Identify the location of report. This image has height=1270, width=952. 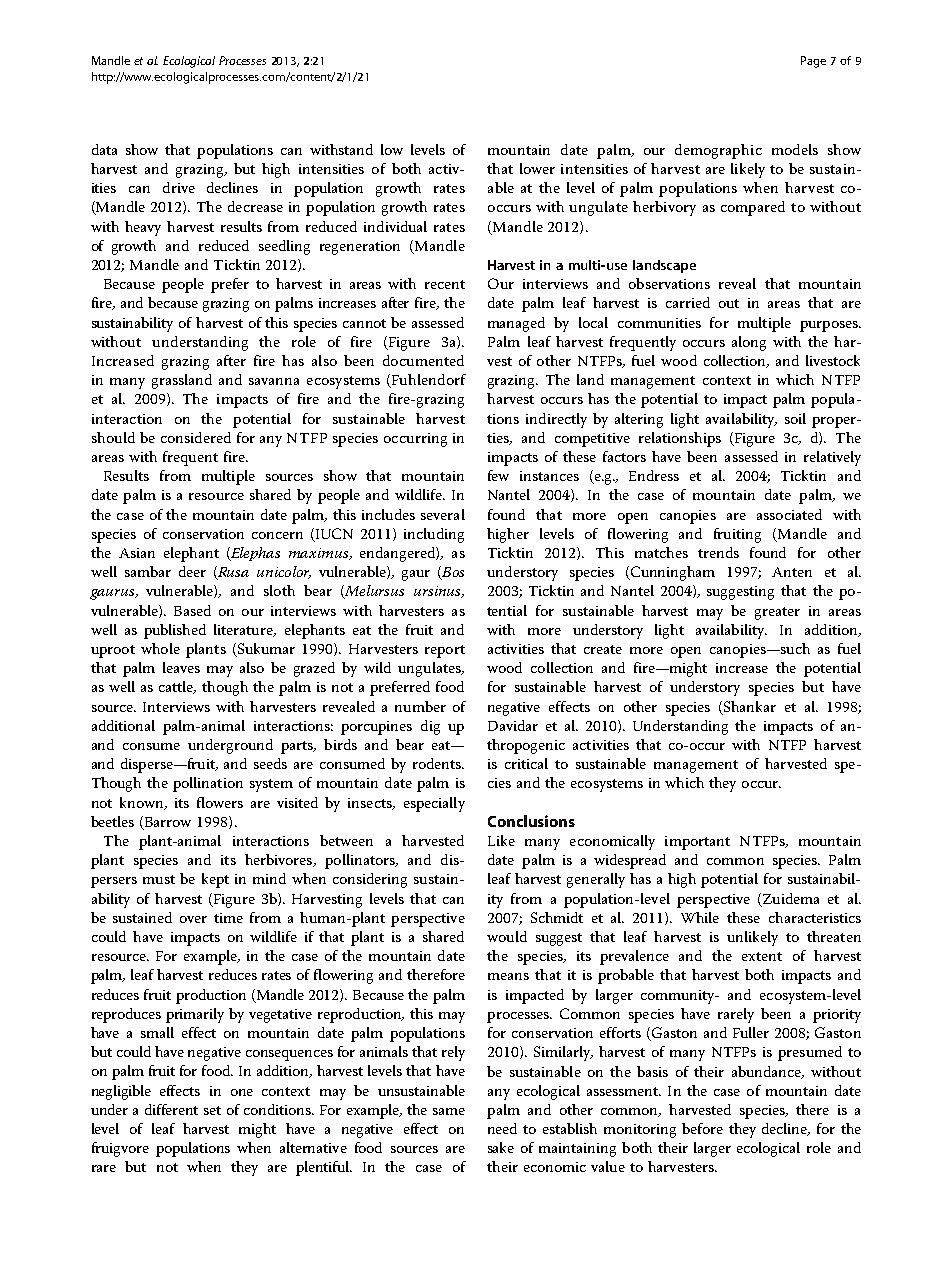
(445, 651).
